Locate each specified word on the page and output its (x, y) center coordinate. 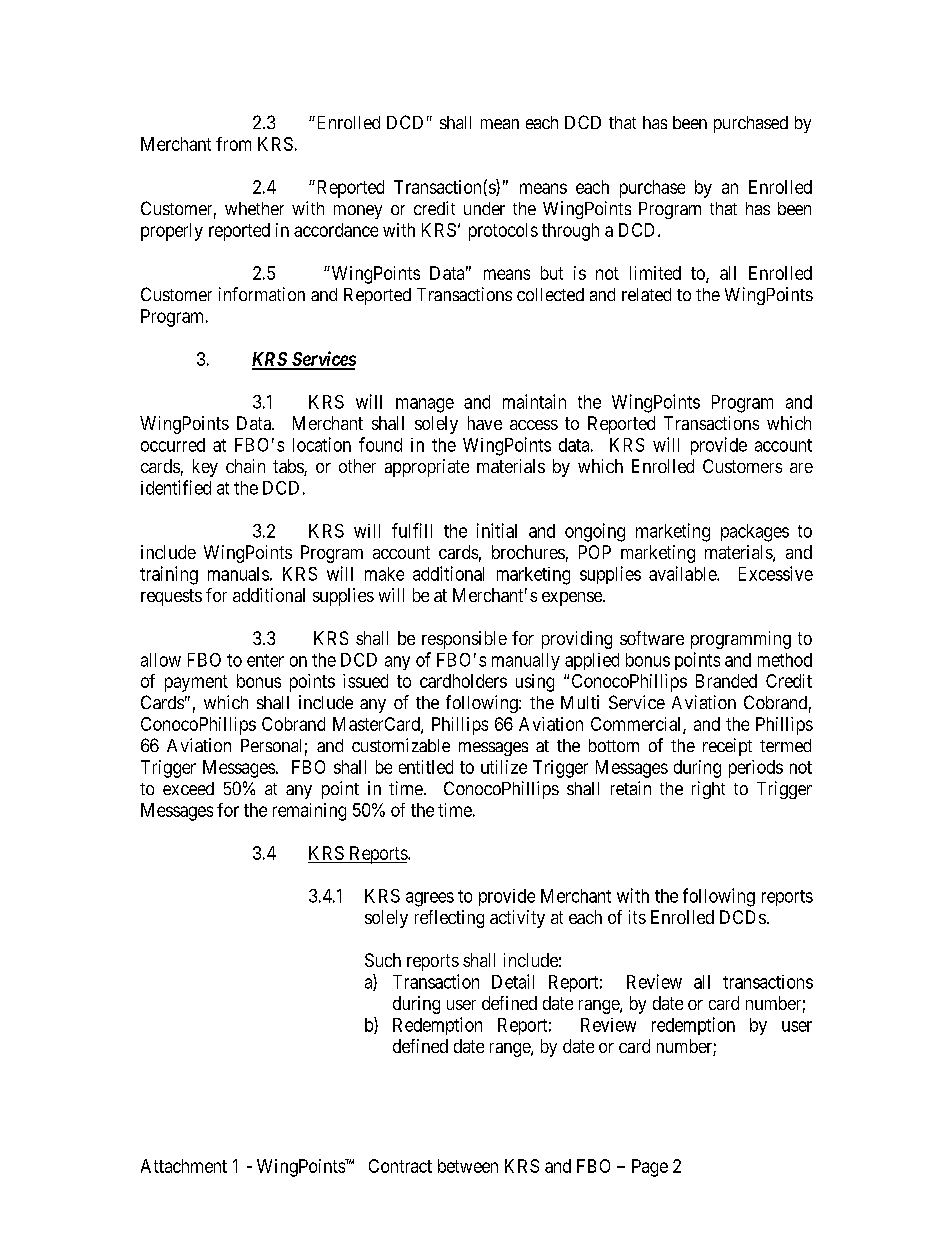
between (468, 1166)
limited (655, 273)
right (708, 790)
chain (245, 466)
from (233, 144)
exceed (188, 788)
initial (497, 530)
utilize (504, 767)
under (484, 208)
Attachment (184, 1166)
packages (755, 533)
